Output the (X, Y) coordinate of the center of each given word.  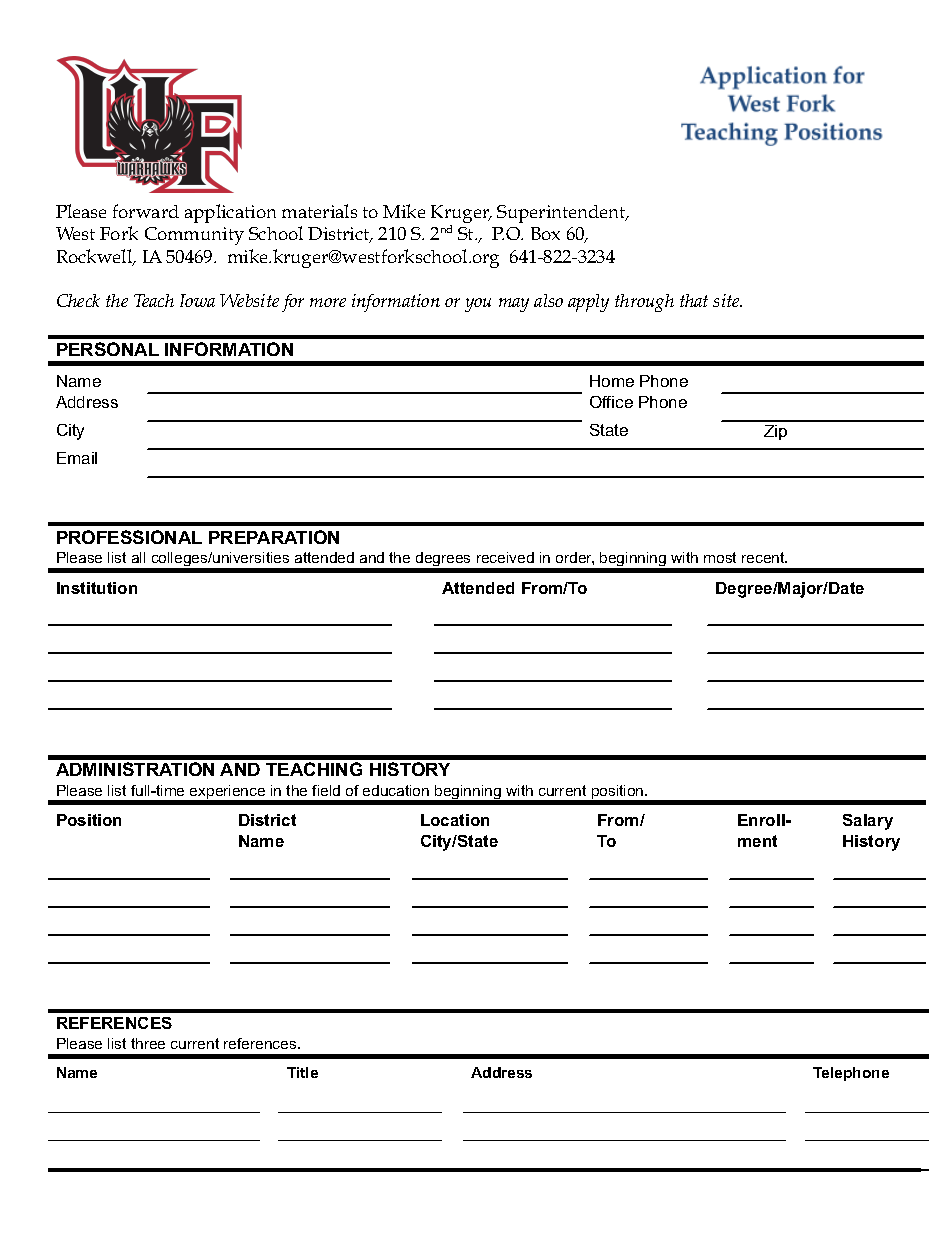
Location (455, 820)
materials (319, 211)
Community (194, 236)
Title (302, 1072)
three (148, 1043)
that (694, 300)
